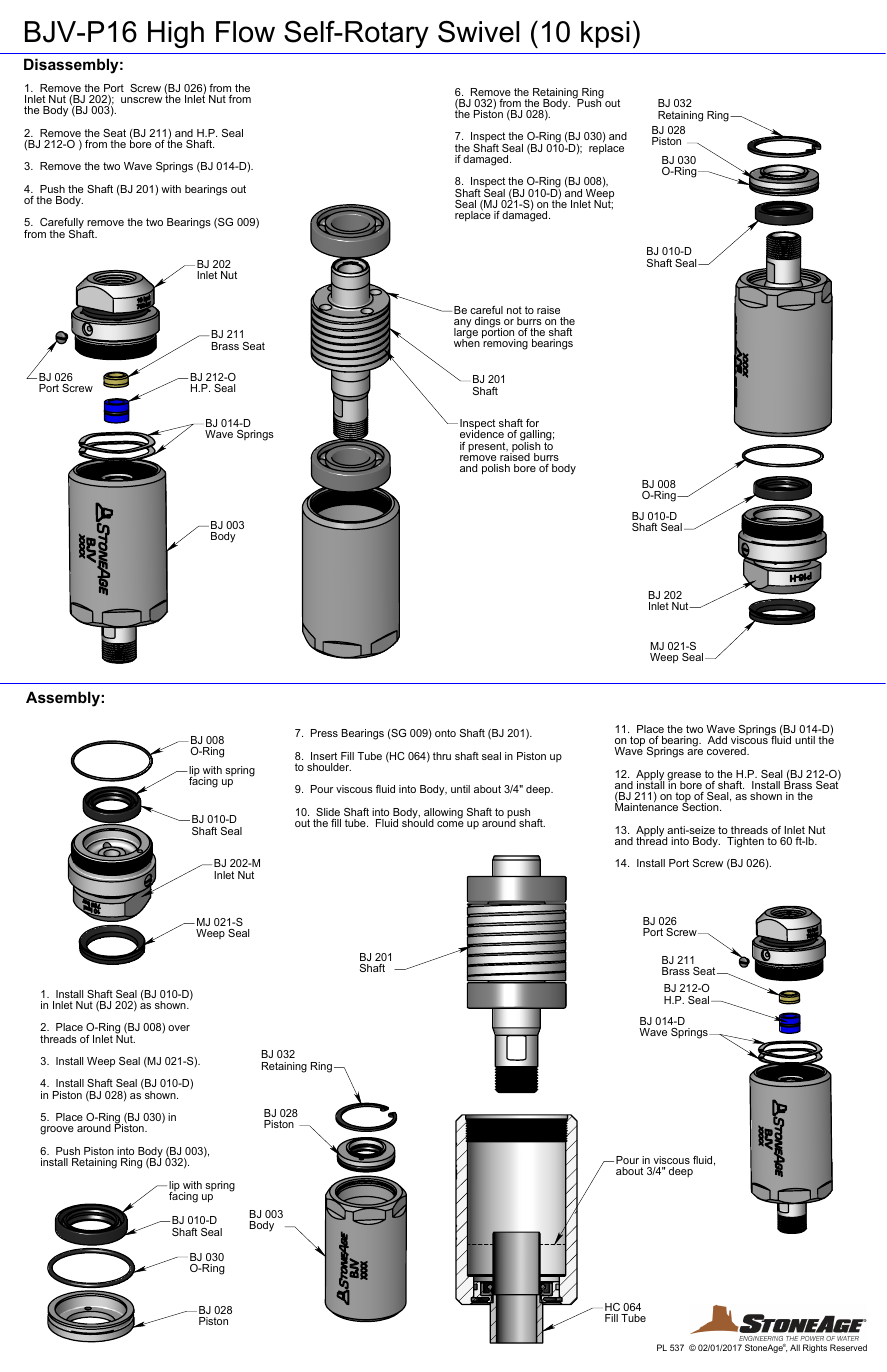 The image size is (887, 1372). Describe the element at coordinates (442, 756) in the image. I see `thru` at that location.
